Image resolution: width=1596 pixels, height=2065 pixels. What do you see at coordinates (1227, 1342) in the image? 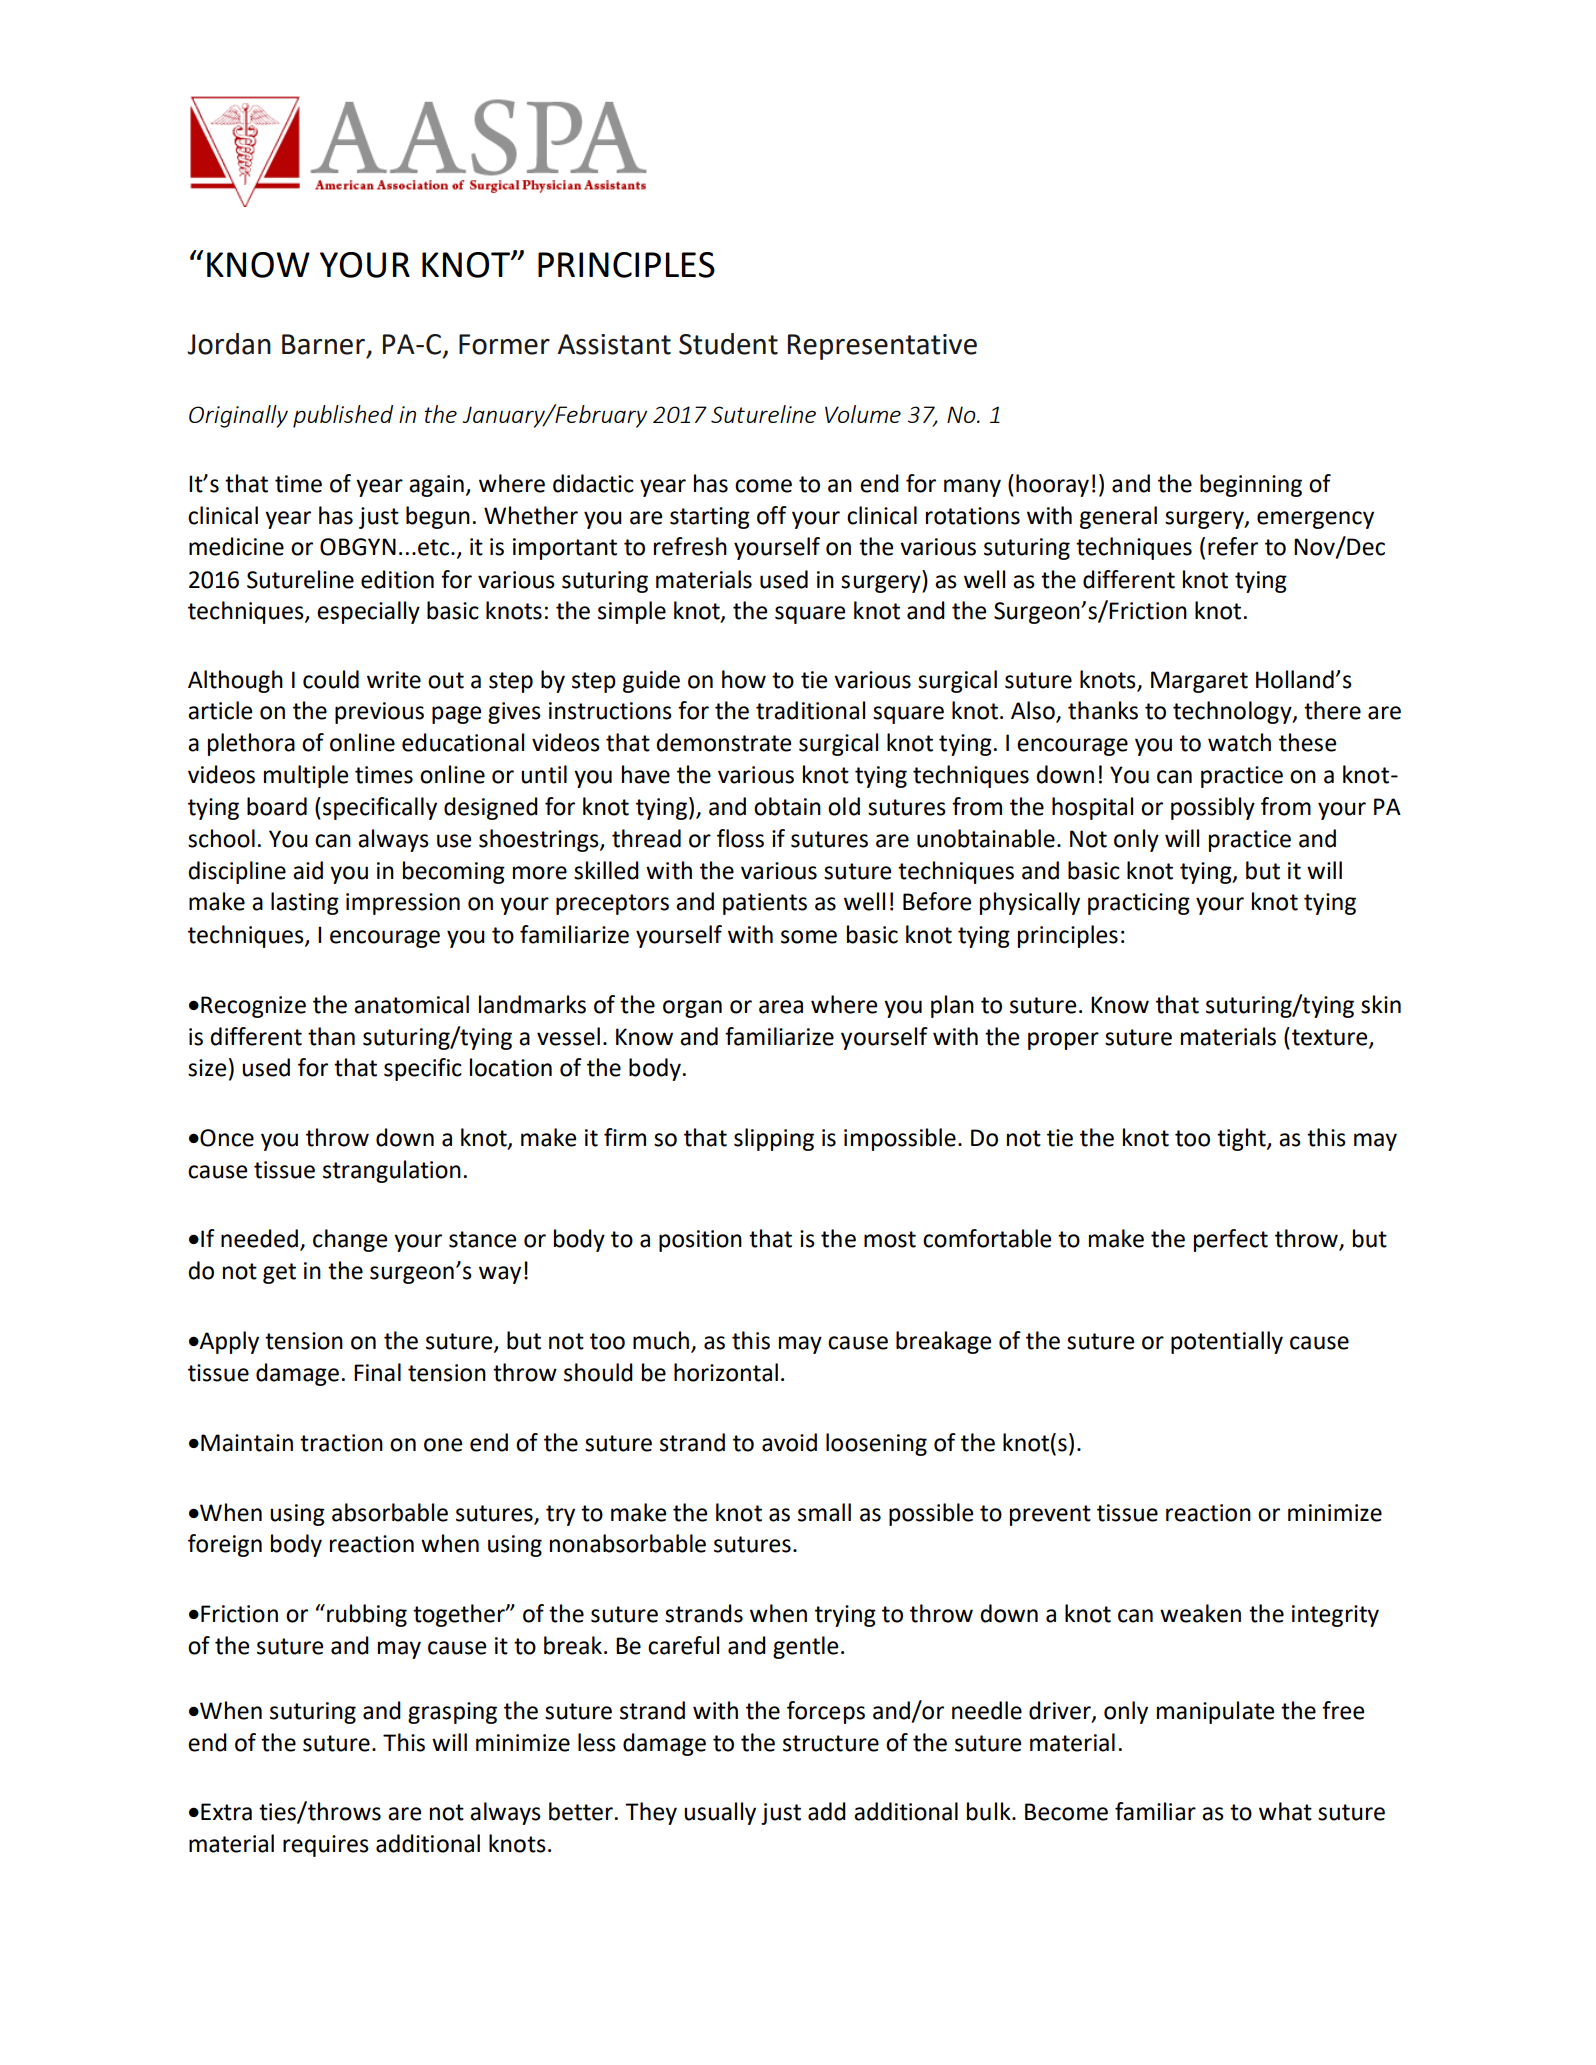
I see `potentially` at bounding box center [1227, 1342].
